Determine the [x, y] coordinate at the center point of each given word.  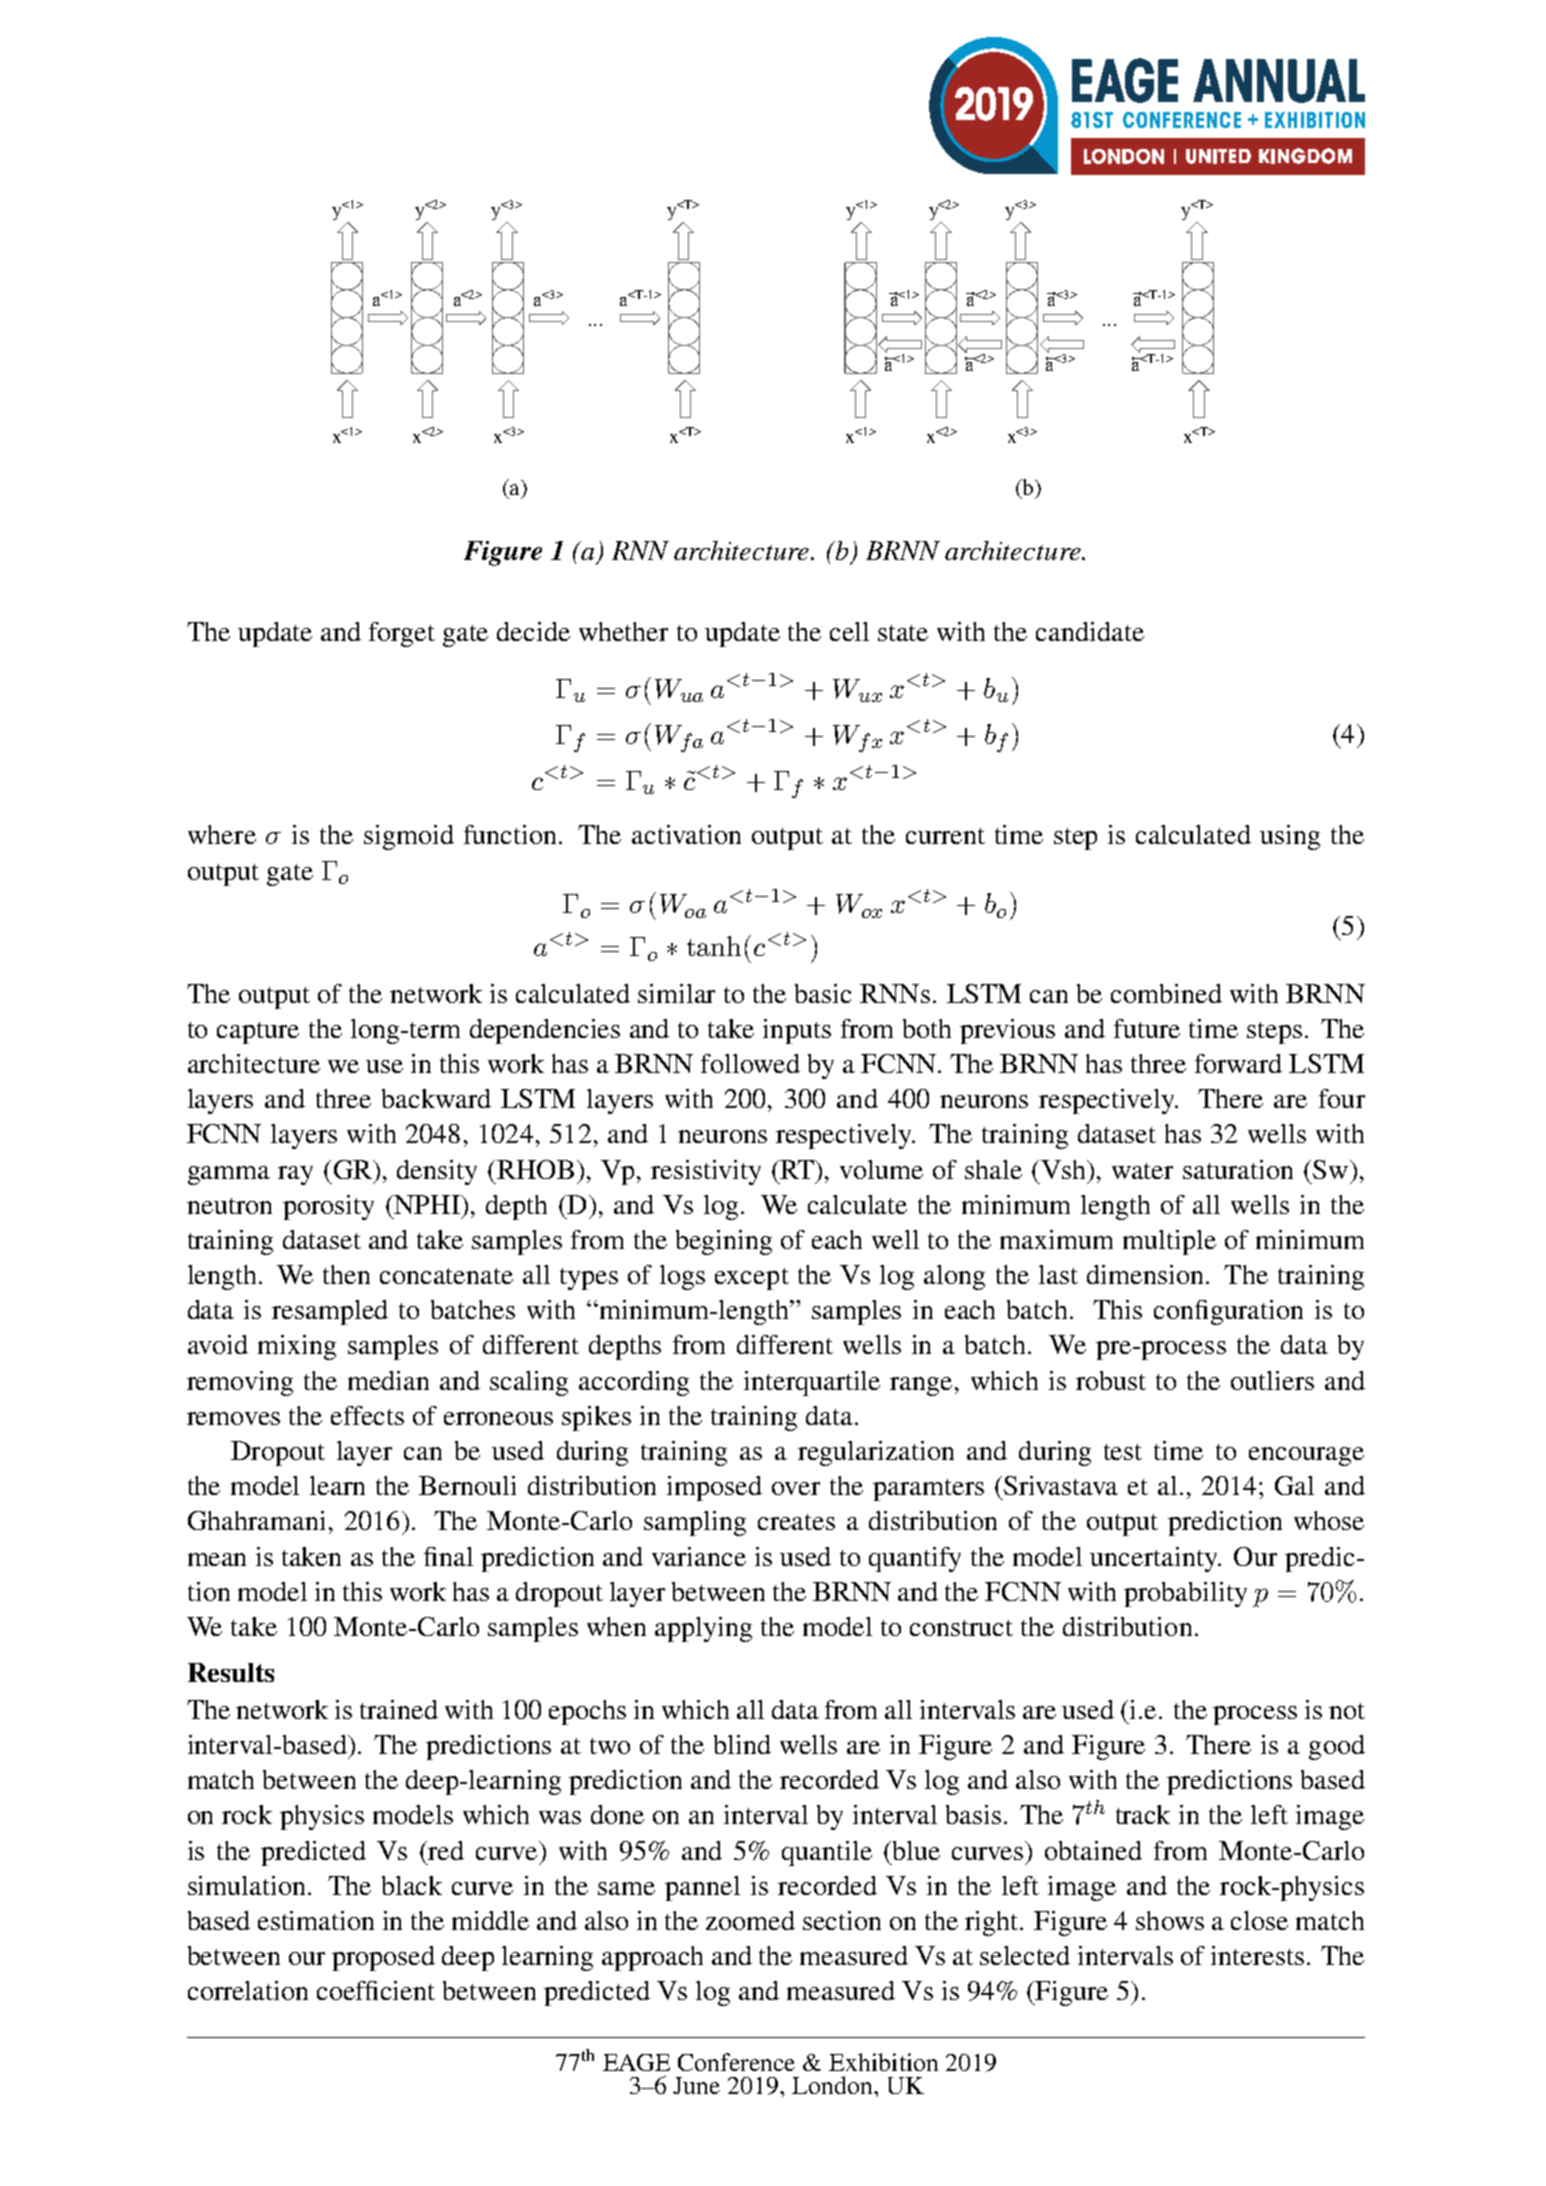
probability [1185, 1594]
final [448, 1556]
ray [295, 1175]
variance [699, 1556]
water [1142, 1171]
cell [849, 631]
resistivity [706, 1172]
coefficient [376, 1990]
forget [402, 634]
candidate [1090, 631]
